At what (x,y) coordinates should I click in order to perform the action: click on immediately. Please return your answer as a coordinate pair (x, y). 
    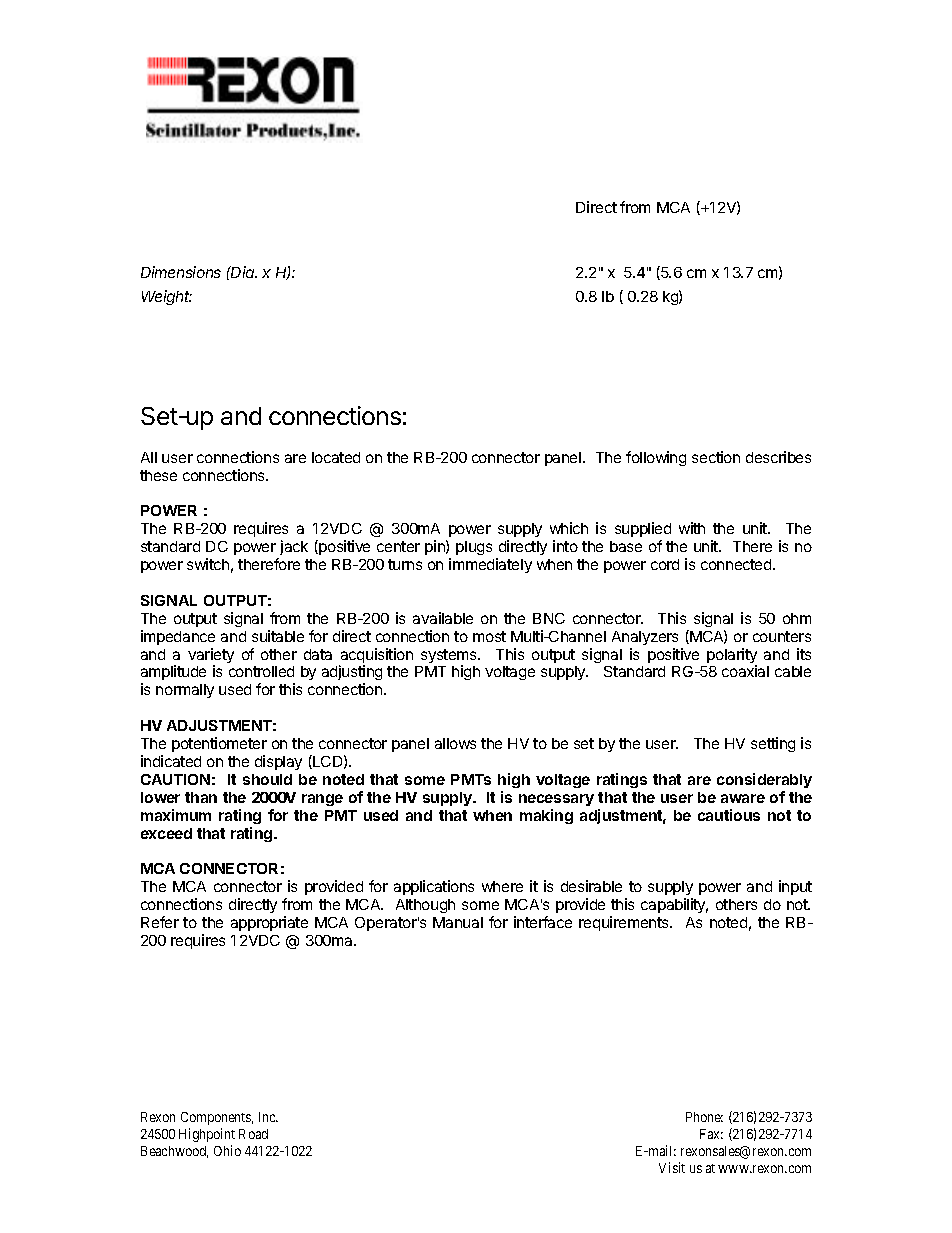
    Looking at the image, I should click on (490, 565).
